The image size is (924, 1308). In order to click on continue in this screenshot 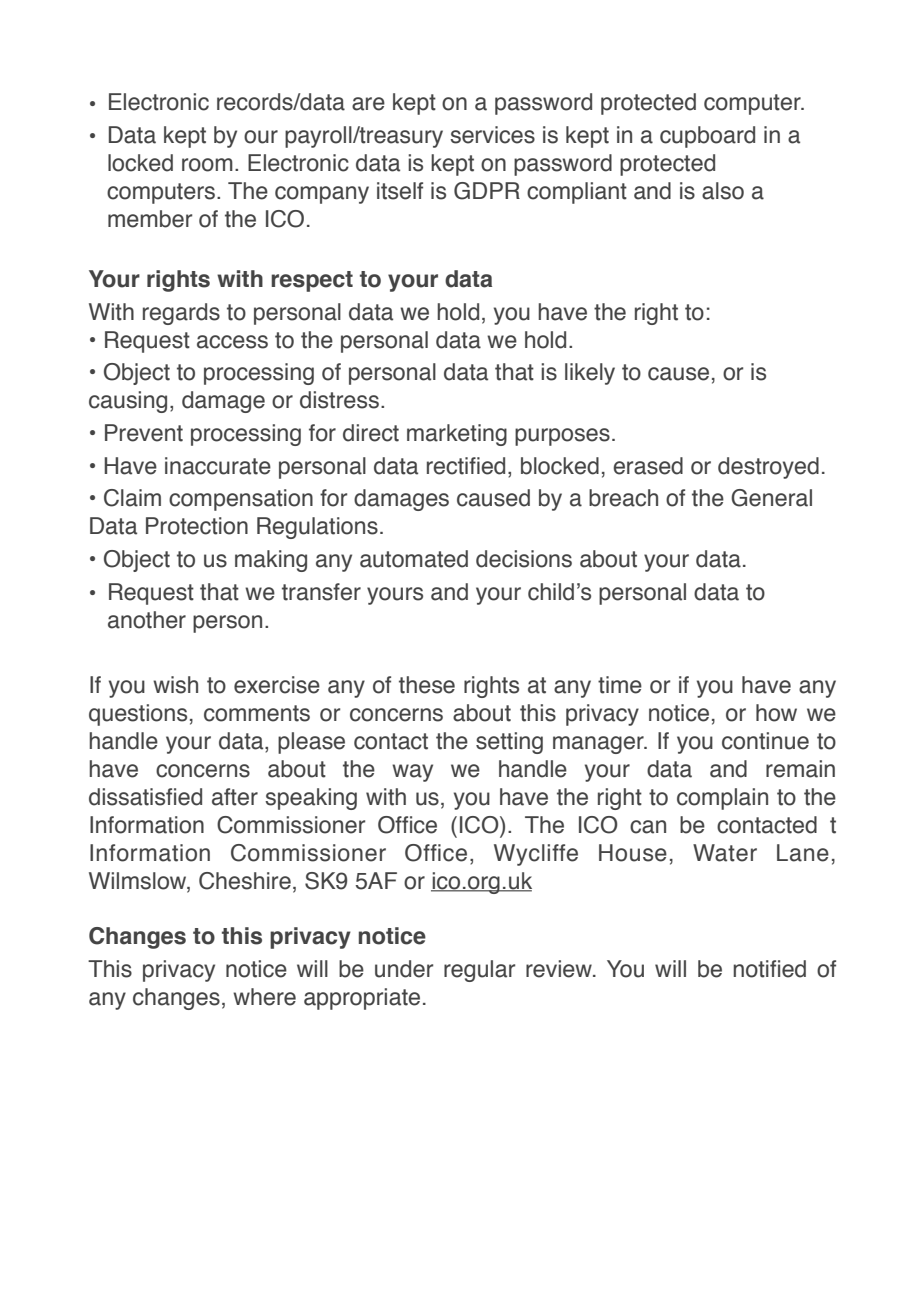, I will do `click(765, 741)`.
